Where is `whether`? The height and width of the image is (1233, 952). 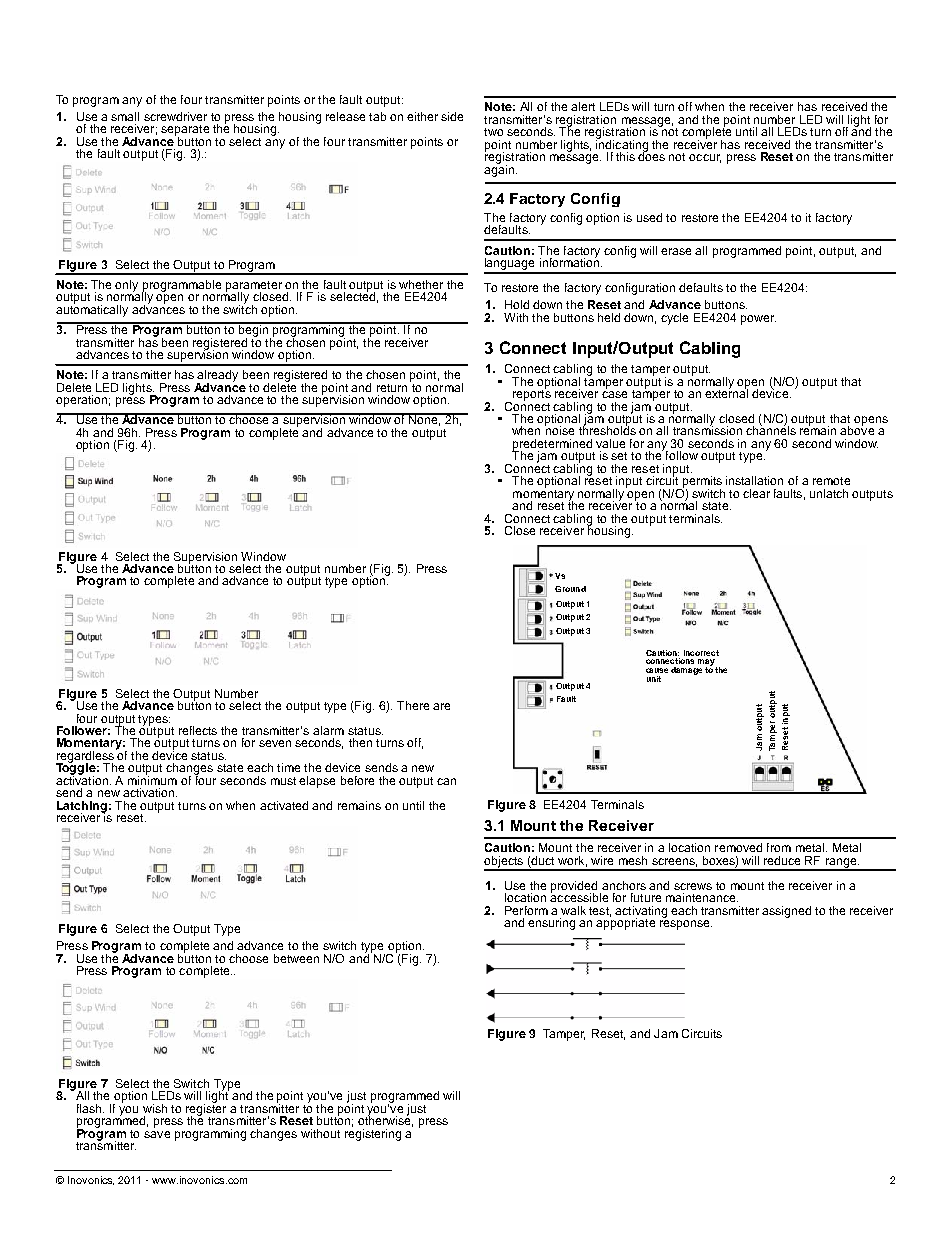 whether is located at coordinates (421, 284).
